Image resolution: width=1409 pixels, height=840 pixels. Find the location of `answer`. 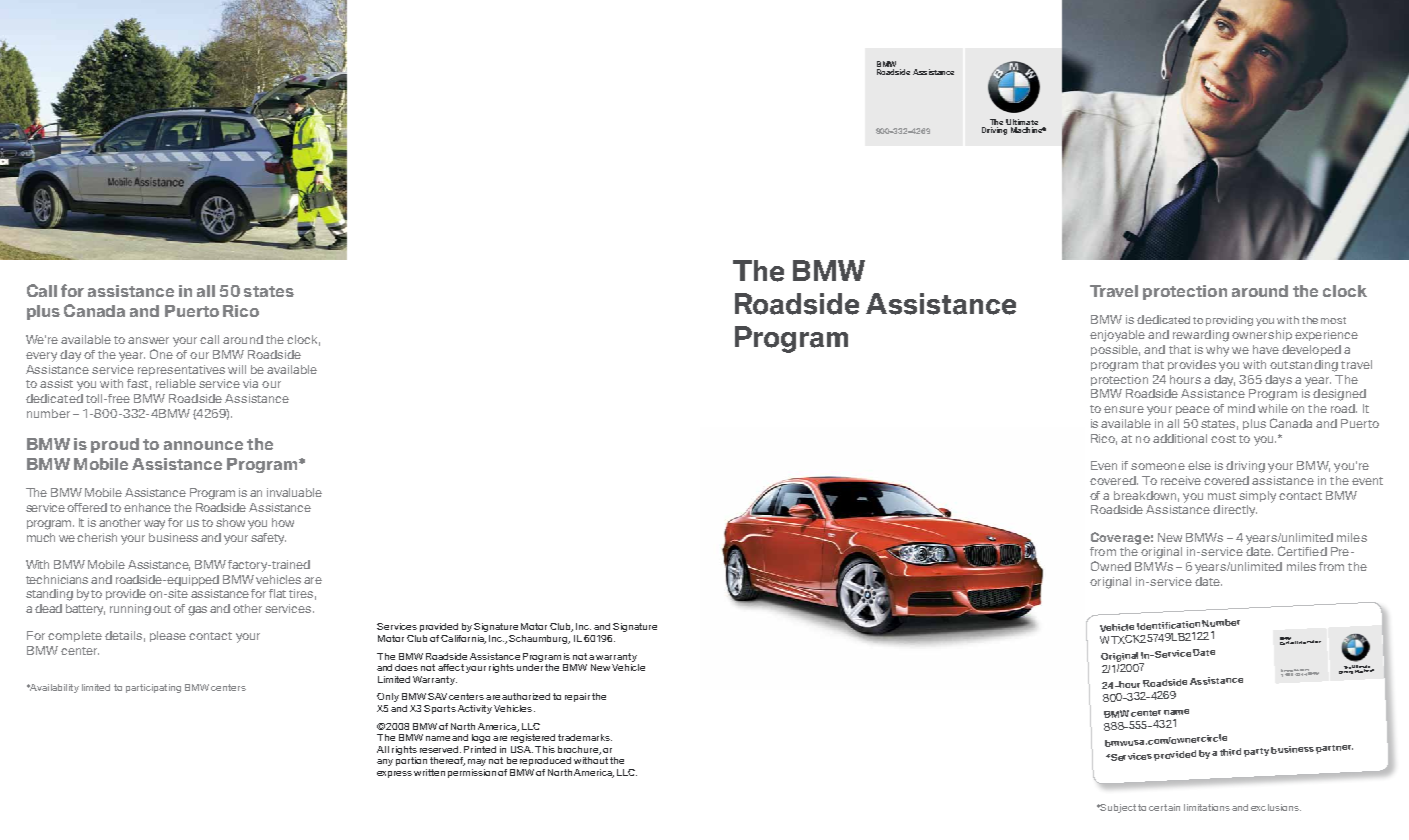

answer is located at coordinates (148, 340).
